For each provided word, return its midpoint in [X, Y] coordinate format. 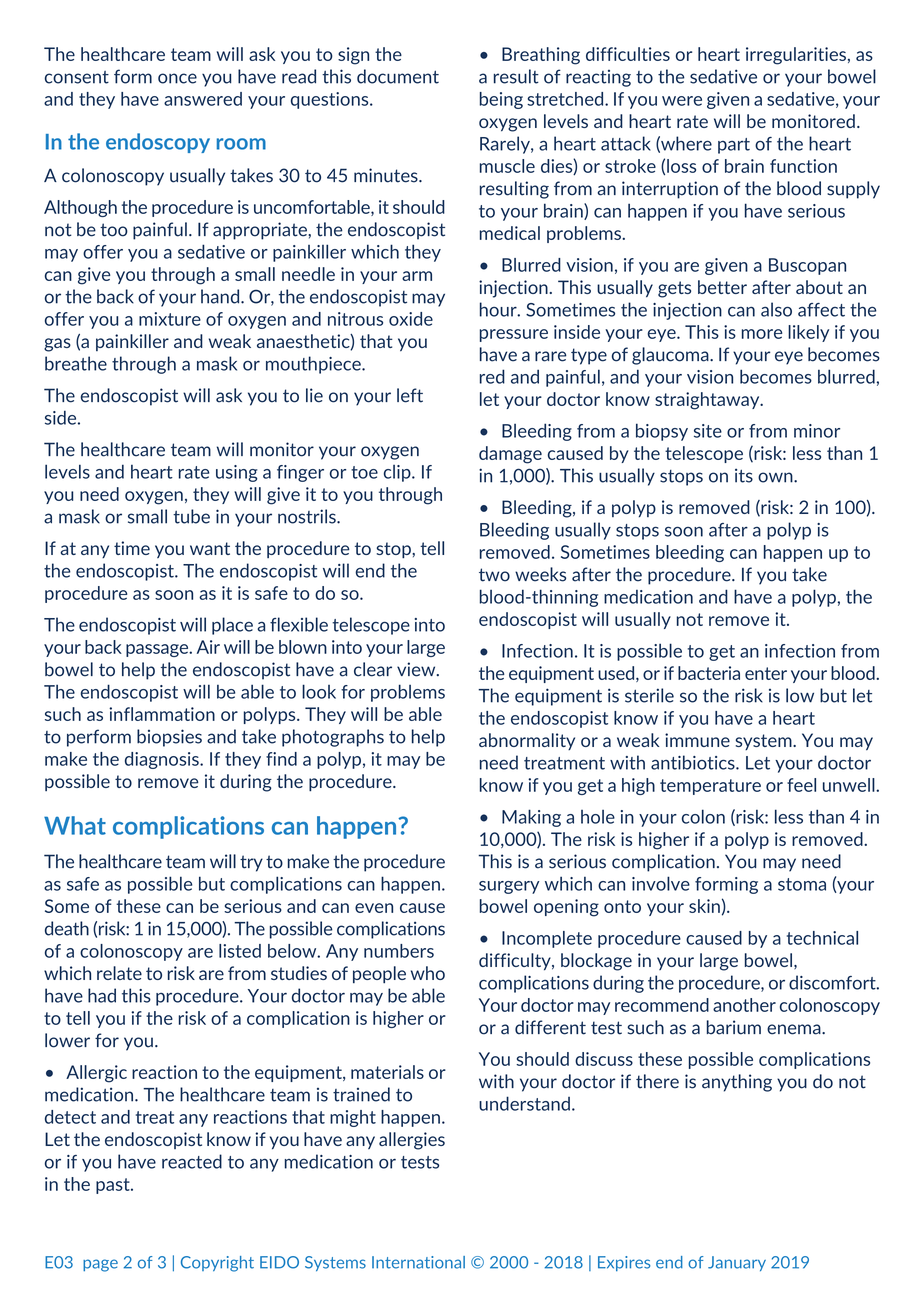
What [75, 825]
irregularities [796, 56]
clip [398, 473]
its [744, 475]
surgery [509, 887]
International [418, 1262]
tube [191, 516]
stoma [802, 884]
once [177, 78]
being [501, 100]
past [114, 1186]
